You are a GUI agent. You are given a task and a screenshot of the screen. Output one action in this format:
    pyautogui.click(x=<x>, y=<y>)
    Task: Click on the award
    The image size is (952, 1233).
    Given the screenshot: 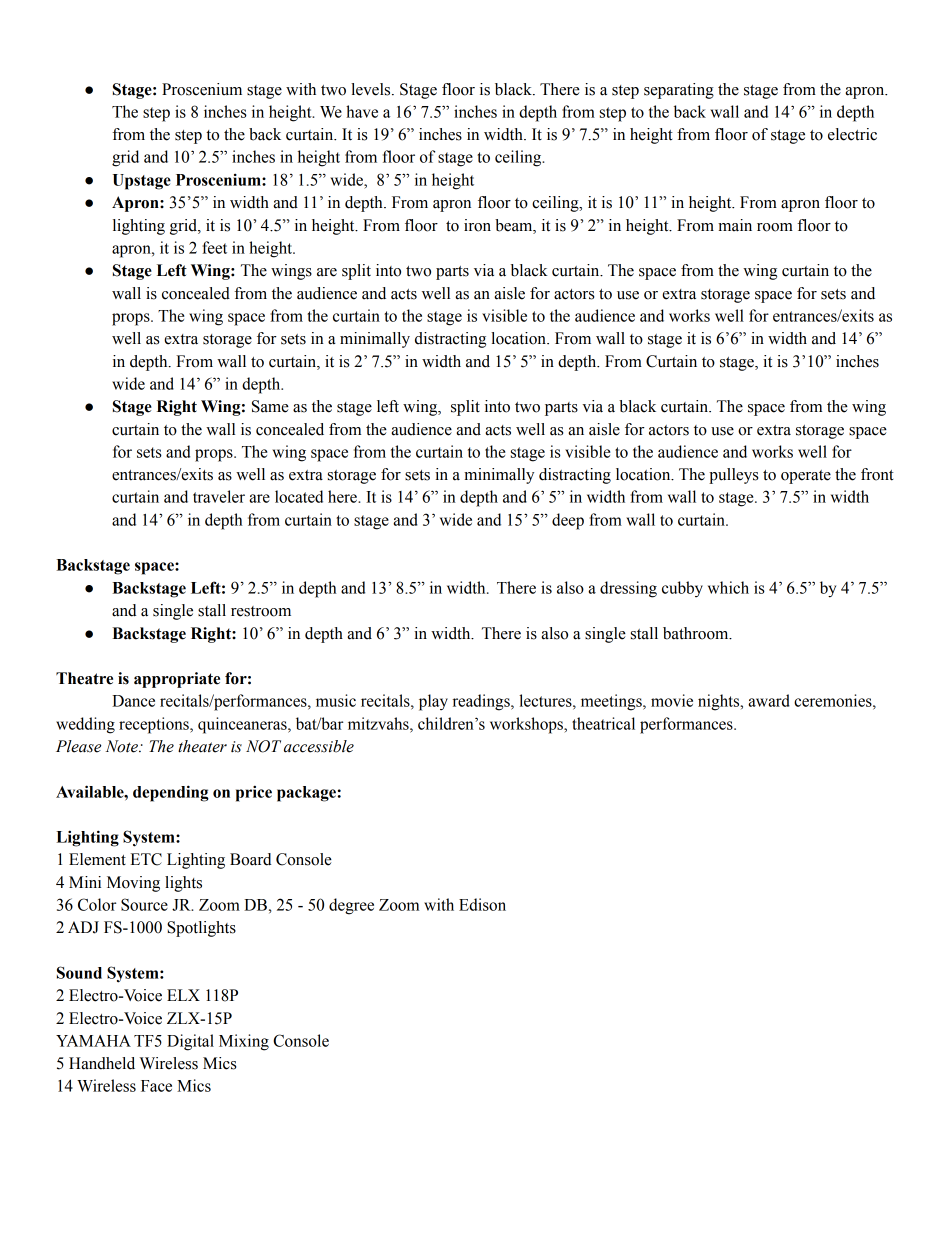 What is the action you would take?
    pyautogui.click(x=769, y=700)
